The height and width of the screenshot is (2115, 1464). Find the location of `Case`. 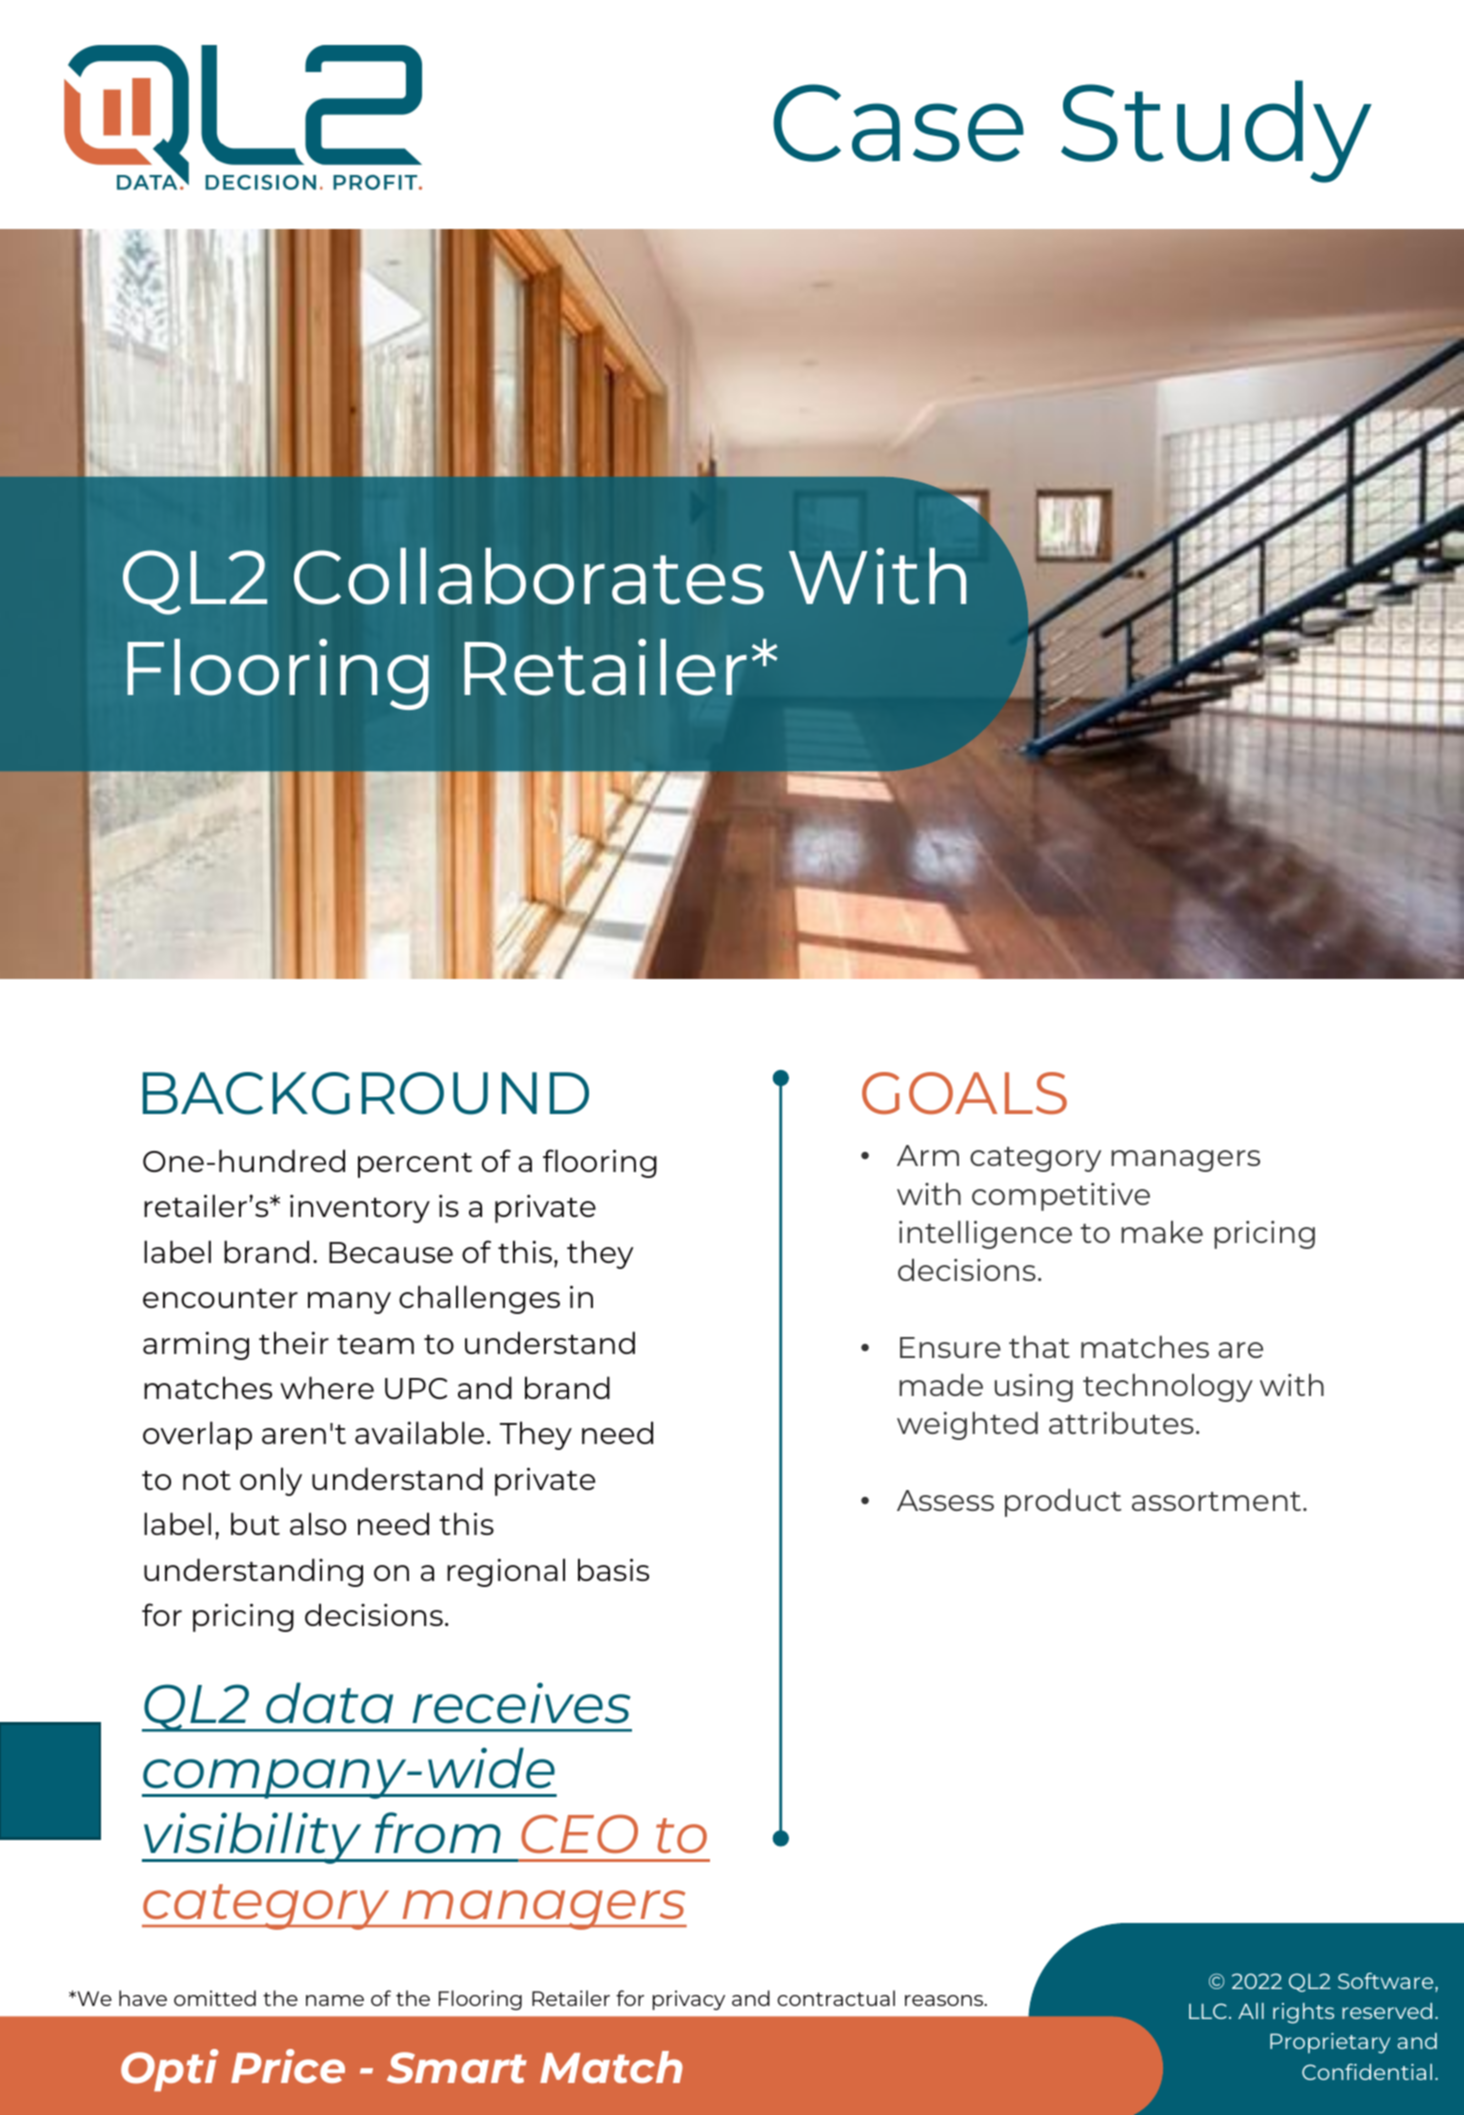

Case is located at coordinates (898, 123).
